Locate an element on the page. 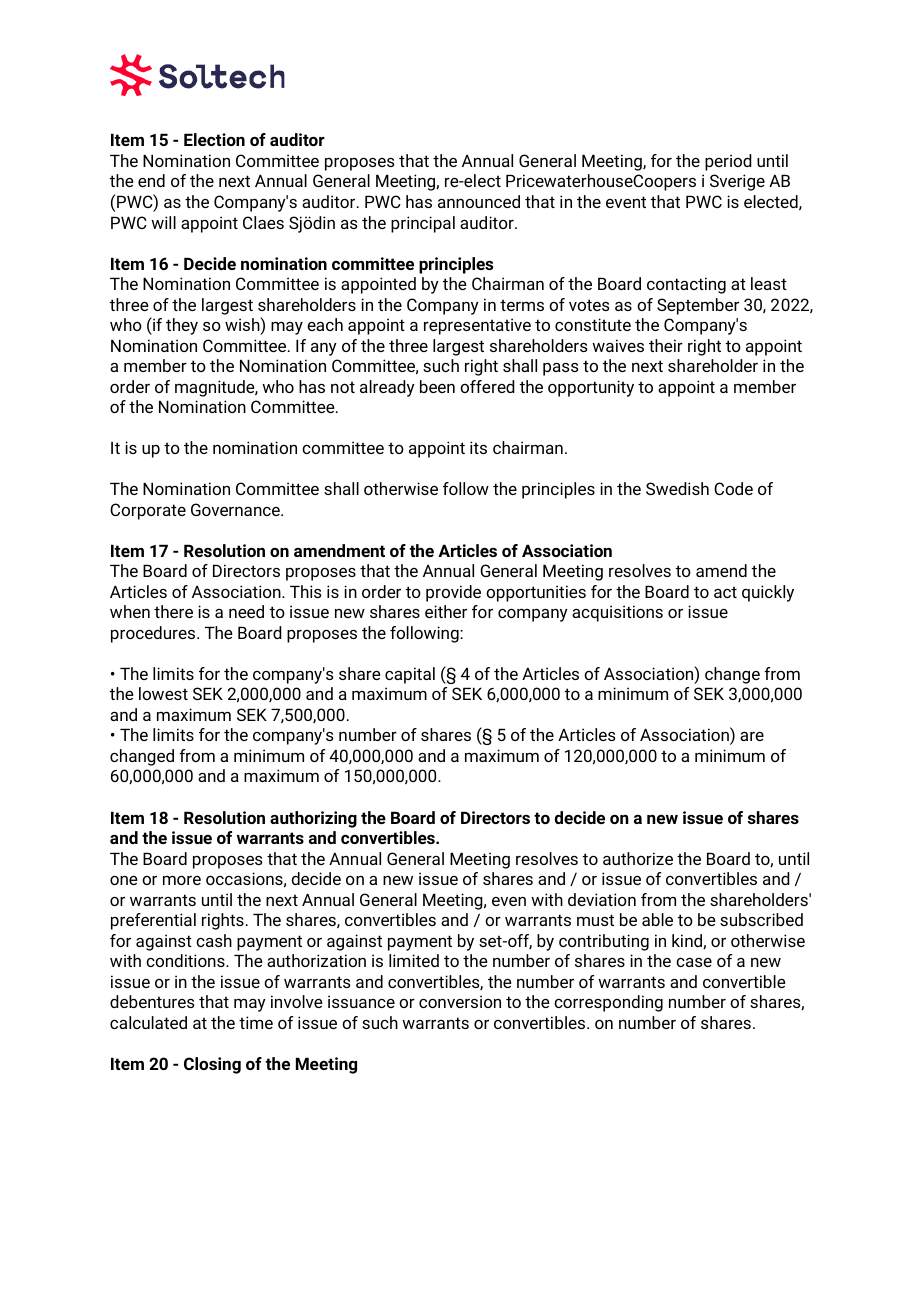 This document has height=1308, width=924. corresponding is located at coordinates (608, 1003).
